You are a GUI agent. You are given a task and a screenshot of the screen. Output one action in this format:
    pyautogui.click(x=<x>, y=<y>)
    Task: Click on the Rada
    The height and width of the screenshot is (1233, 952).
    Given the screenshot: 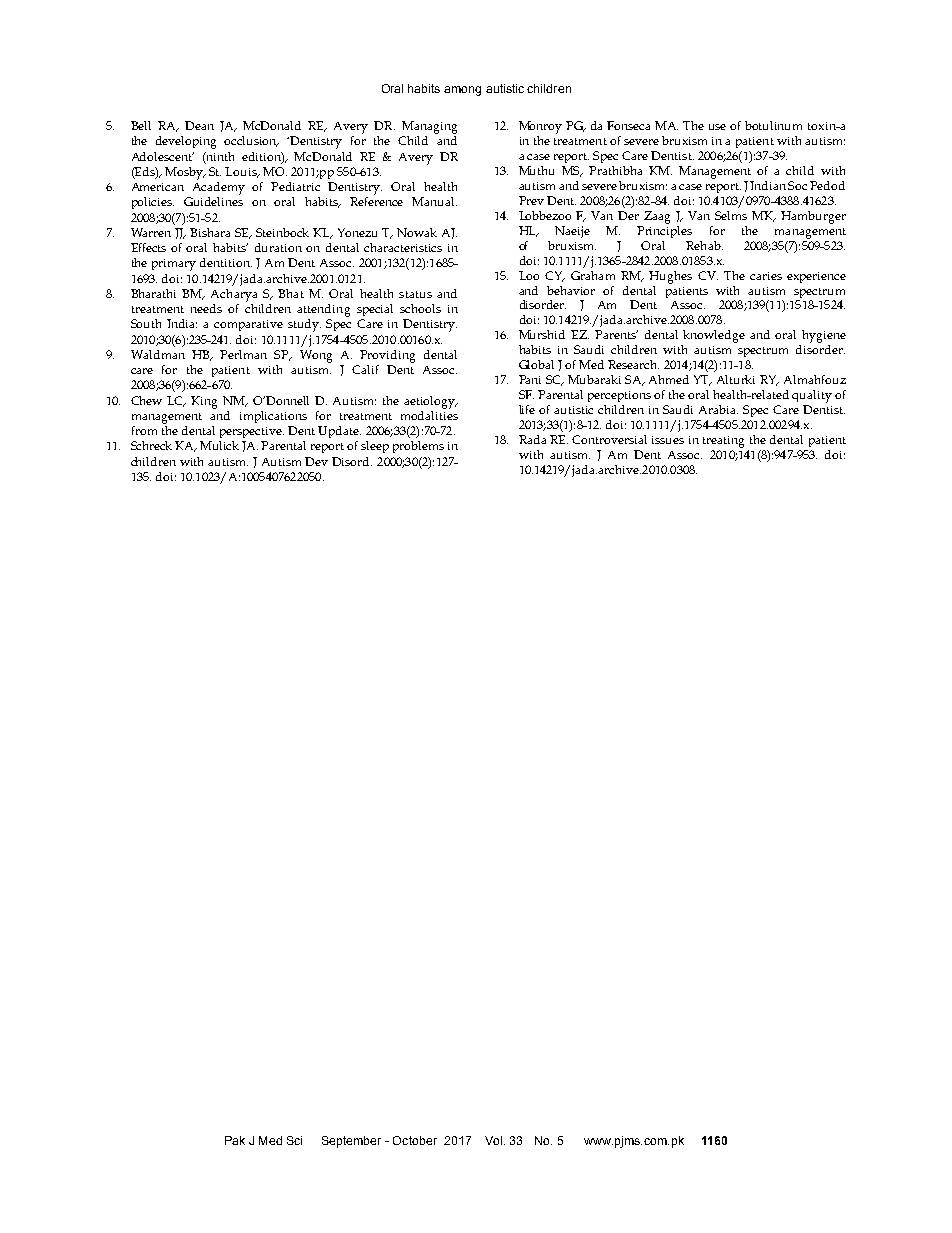 What is the action you would take?
    pyautogui.click(x=532, y=439)
